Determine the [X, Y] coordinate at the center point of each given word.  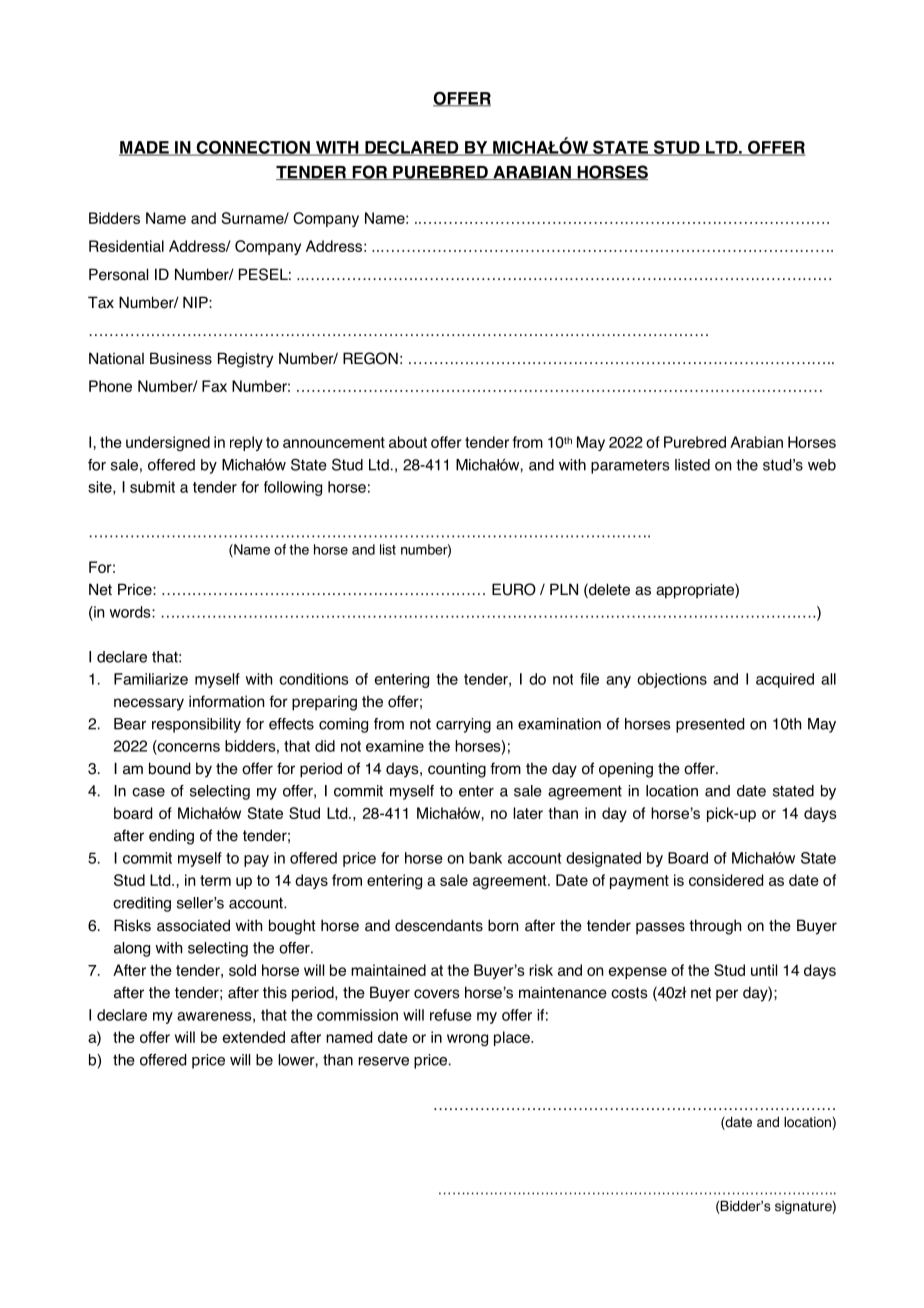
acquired [785, 680]
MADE [145, 148]
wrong [467, 1040]
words [131, 612]
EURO [514, 589]
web [822, 465]
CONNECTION [253, 148]
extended [254, 1037]
